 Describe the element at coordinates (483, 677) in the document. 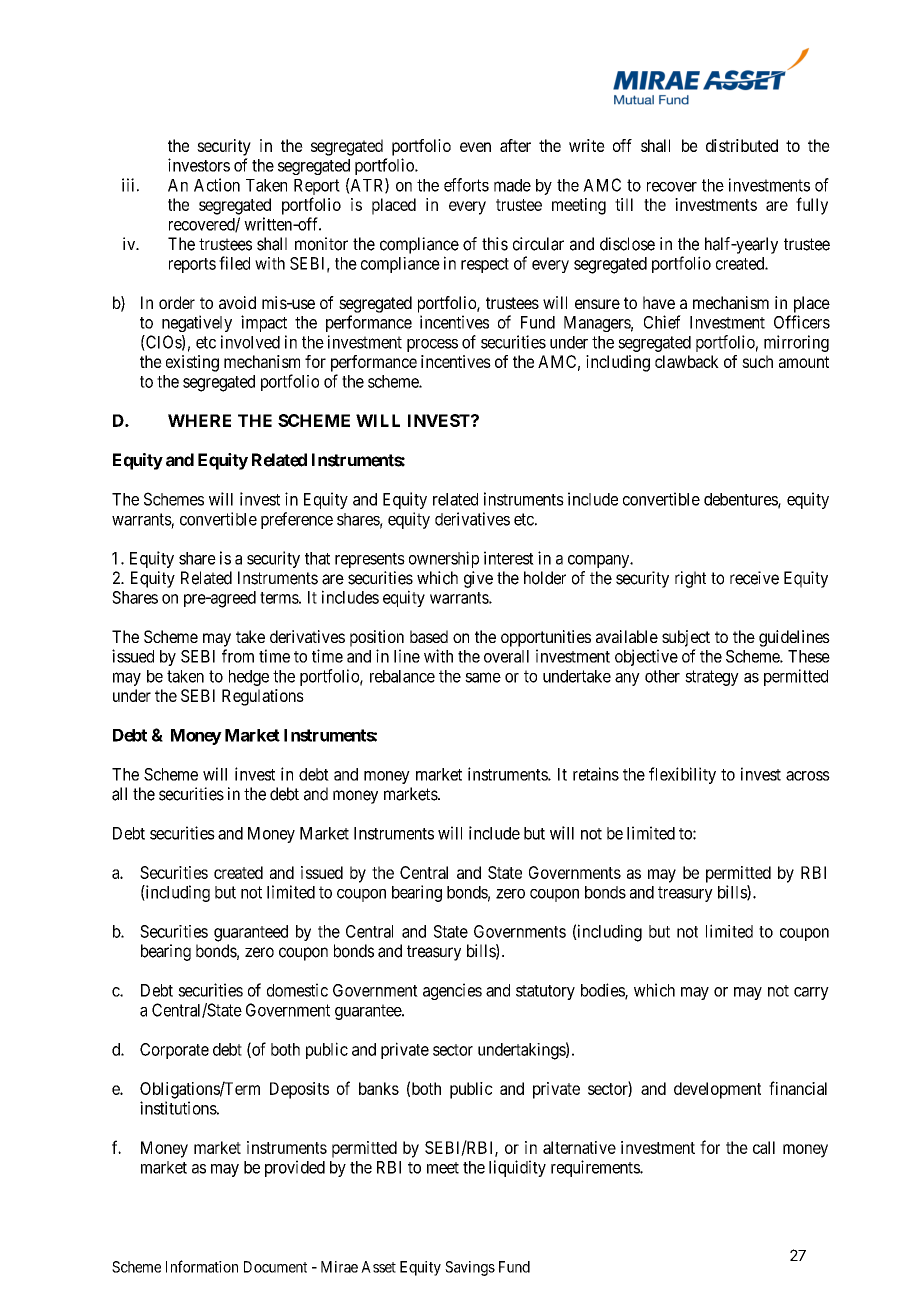

I see `same` at that location.
